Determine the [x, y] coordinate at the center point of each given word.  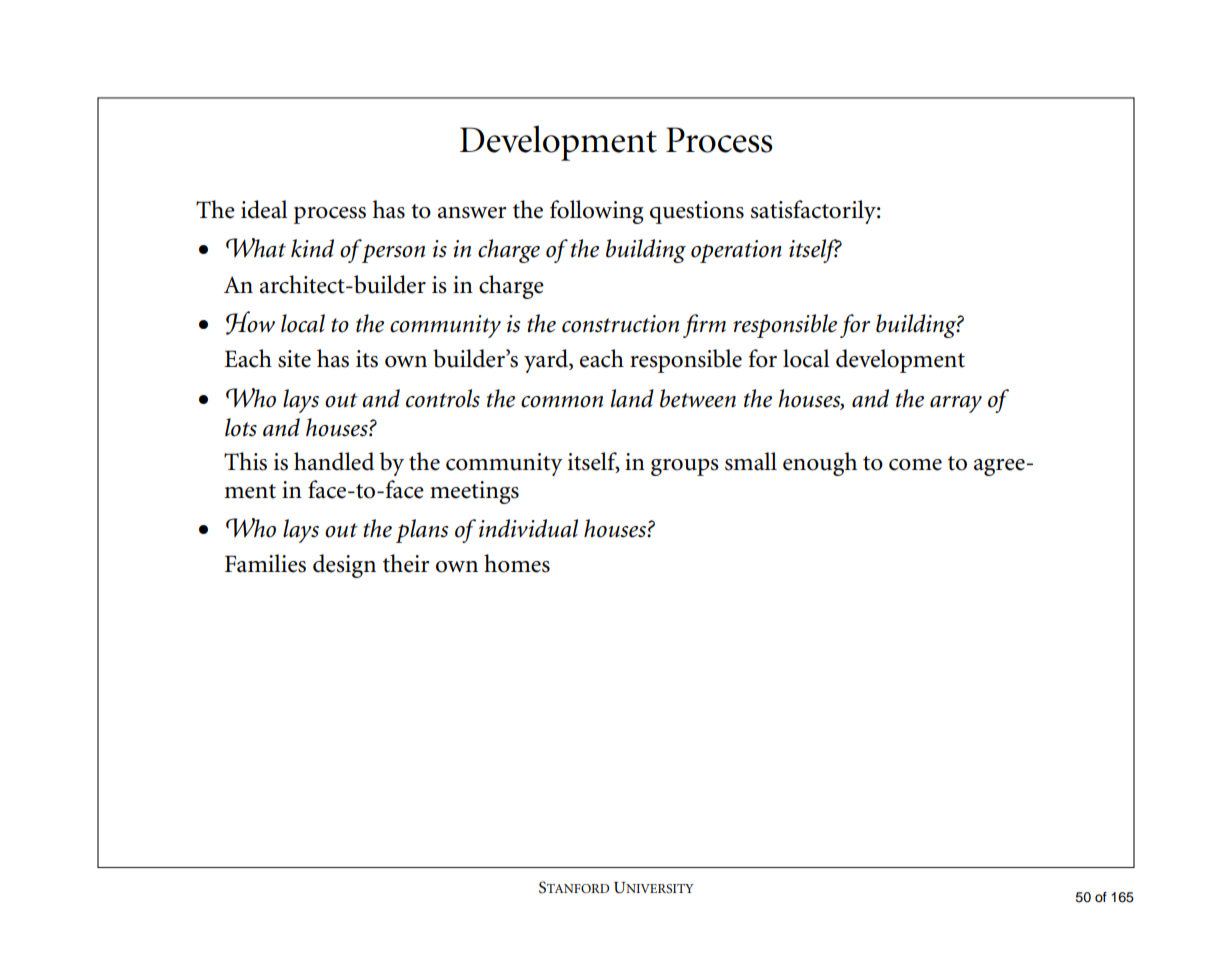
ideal [264, 209]
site [294, 359]
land [632, 398]
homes [517, 563]
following [597, 212]
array [956, 404]
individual [528, 528]
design [344, 566]
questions [697, 212]
